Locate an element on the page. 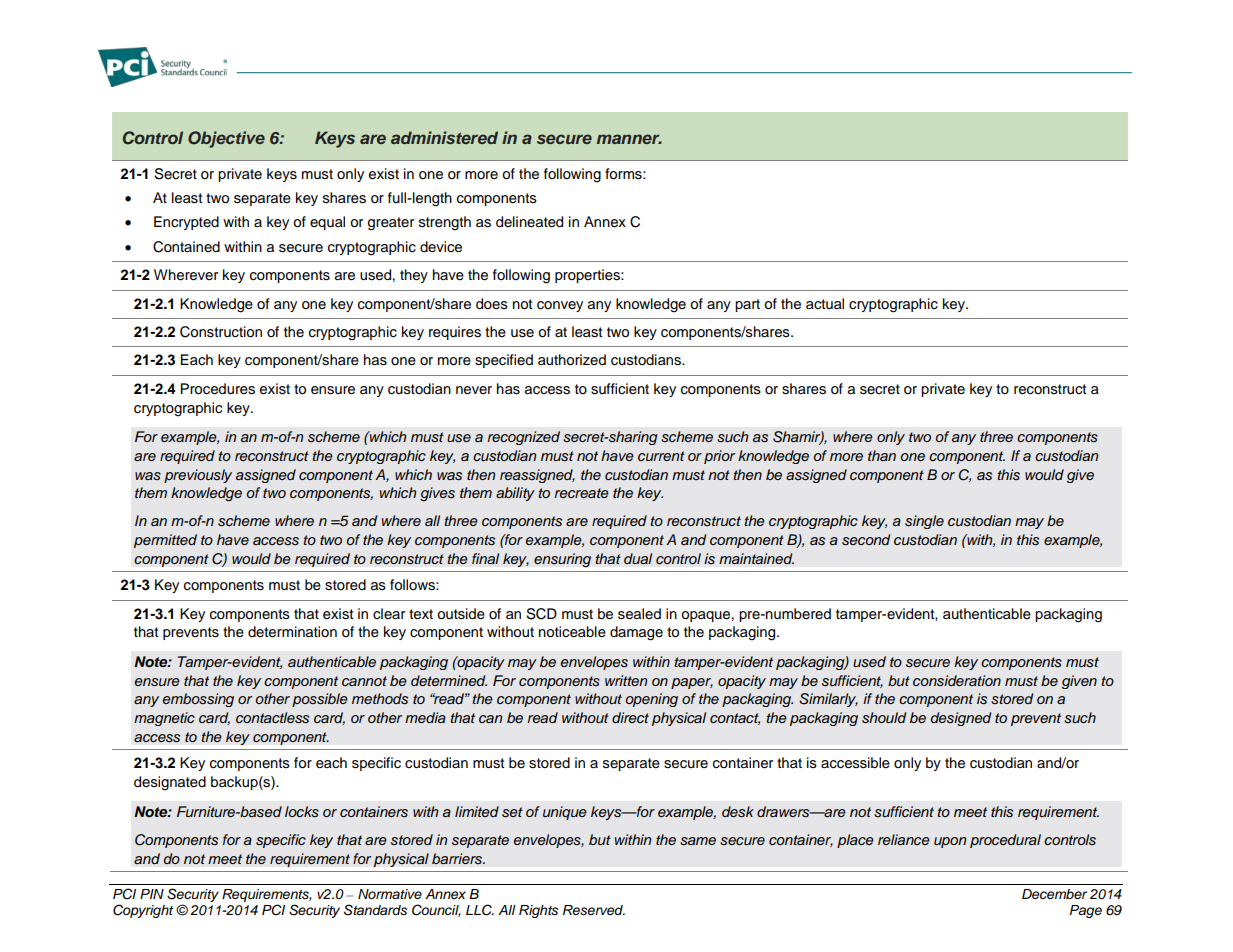  Procedures is located at coordinates (218, 389).
